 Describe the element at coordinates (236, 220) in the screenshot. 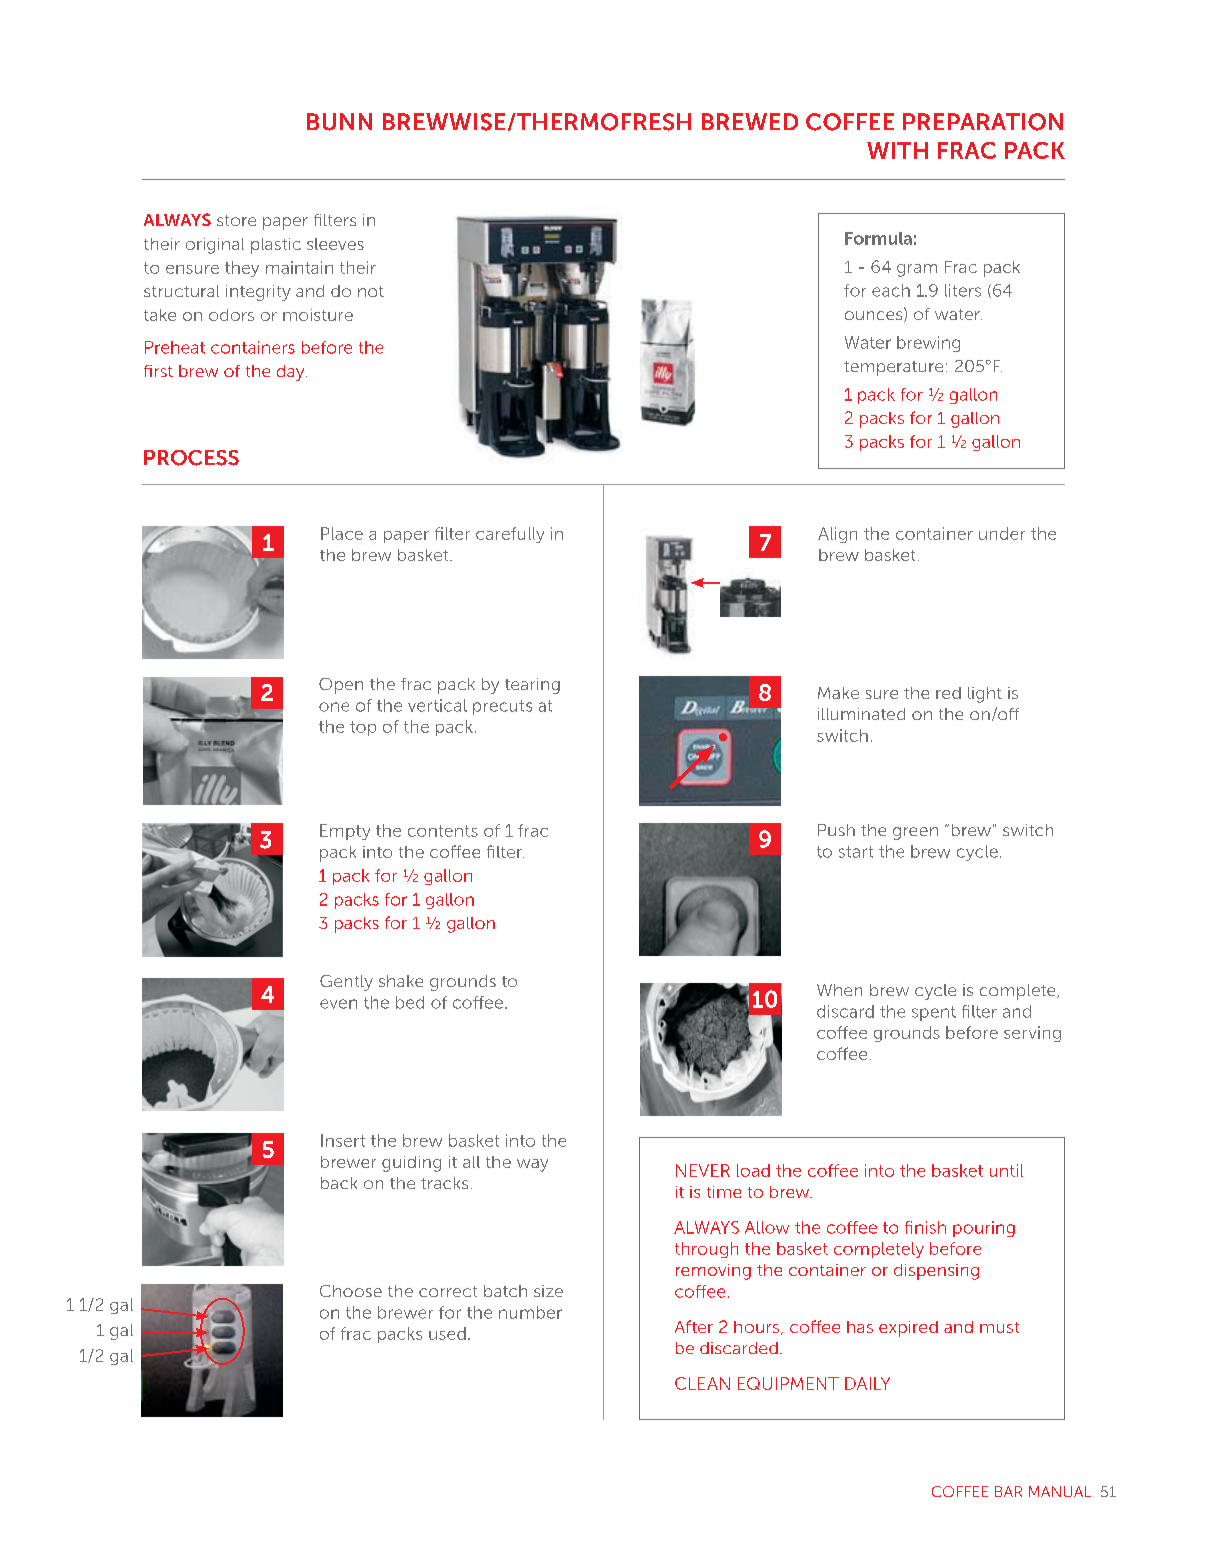

I see `store` at that location.
